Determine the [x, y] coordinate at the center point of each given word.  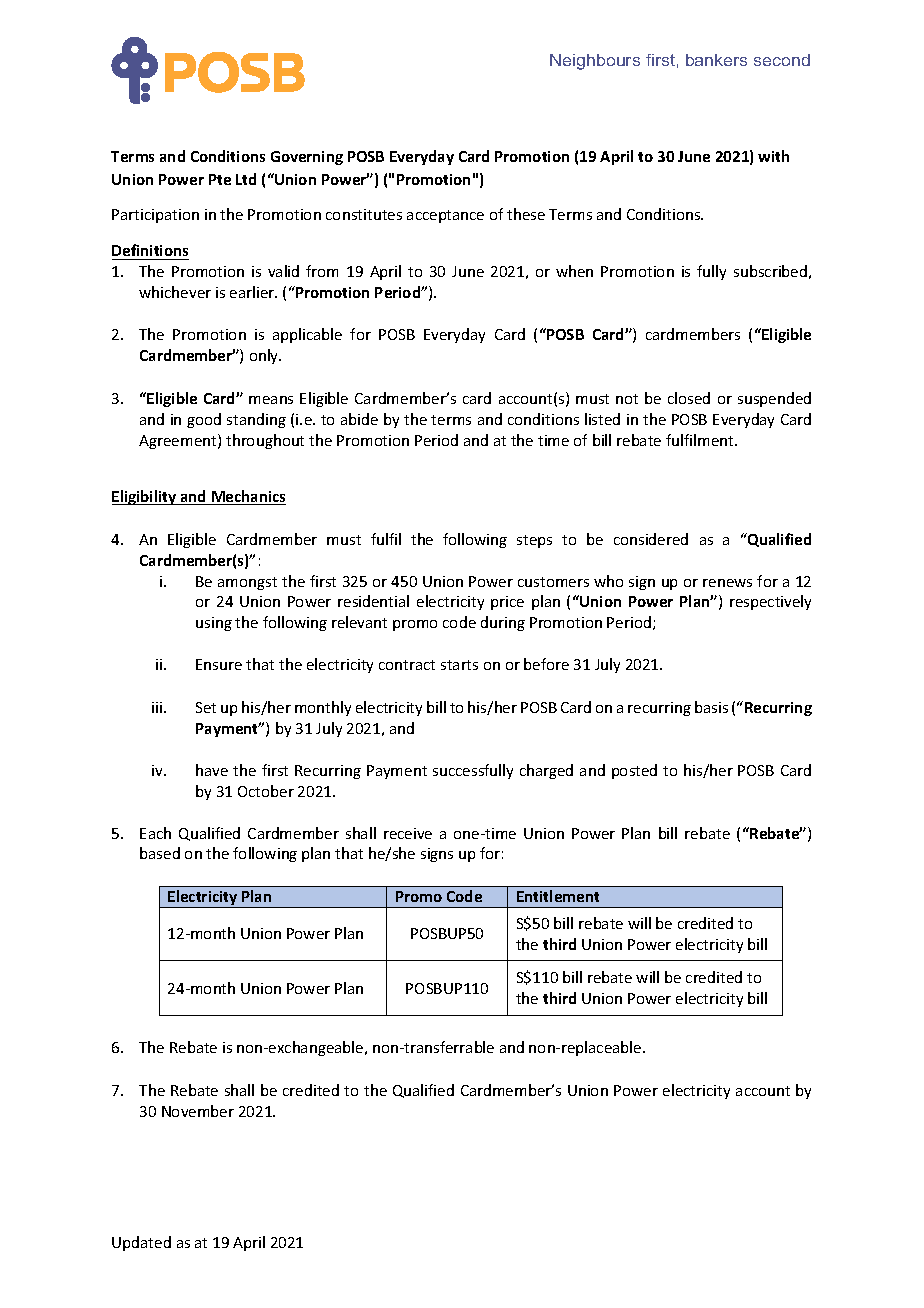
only [265, 356]
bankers [716, 60]
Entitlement [558, 896]
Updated [141, 1243]
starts [459, 665]
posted [634, 771]
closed [689, 398]
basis [711, 707]
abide [359, 419]
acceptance [445, 216]
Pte [220, 179]
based [160, 853]
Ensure [219, 664]
